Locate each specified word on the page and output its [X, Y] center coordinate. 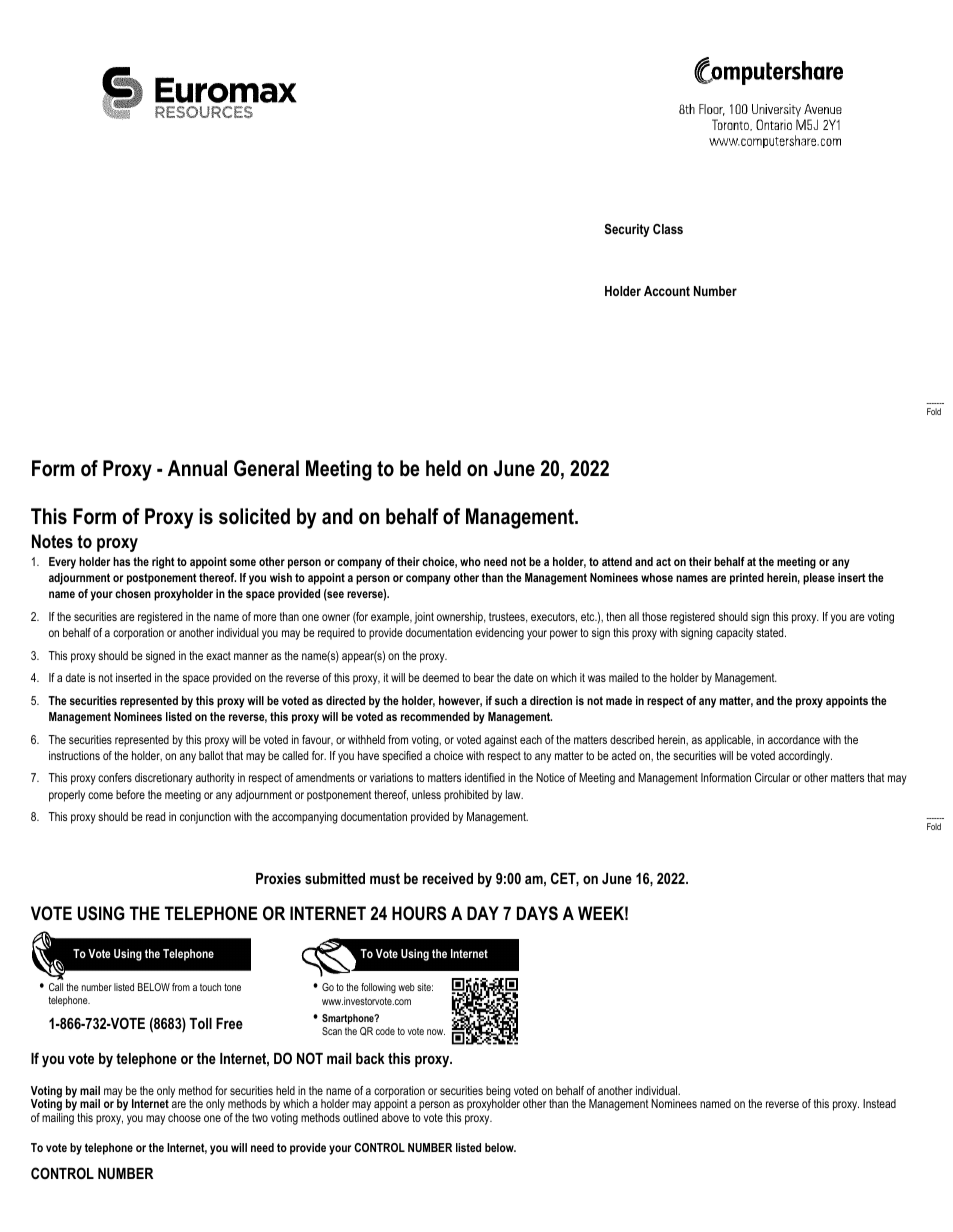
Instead [879, 1103]
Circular [772, 777]
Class [668, 229]
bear [484, 677]
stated [771, 632]
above [395, 1117]
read [155, 816]
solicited [254, 516]
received [448, 878]
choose [184, 1117]
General [266, 468]
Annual [197, 468]
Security [627, 230]
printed [747, 579]
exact [218, 655]
